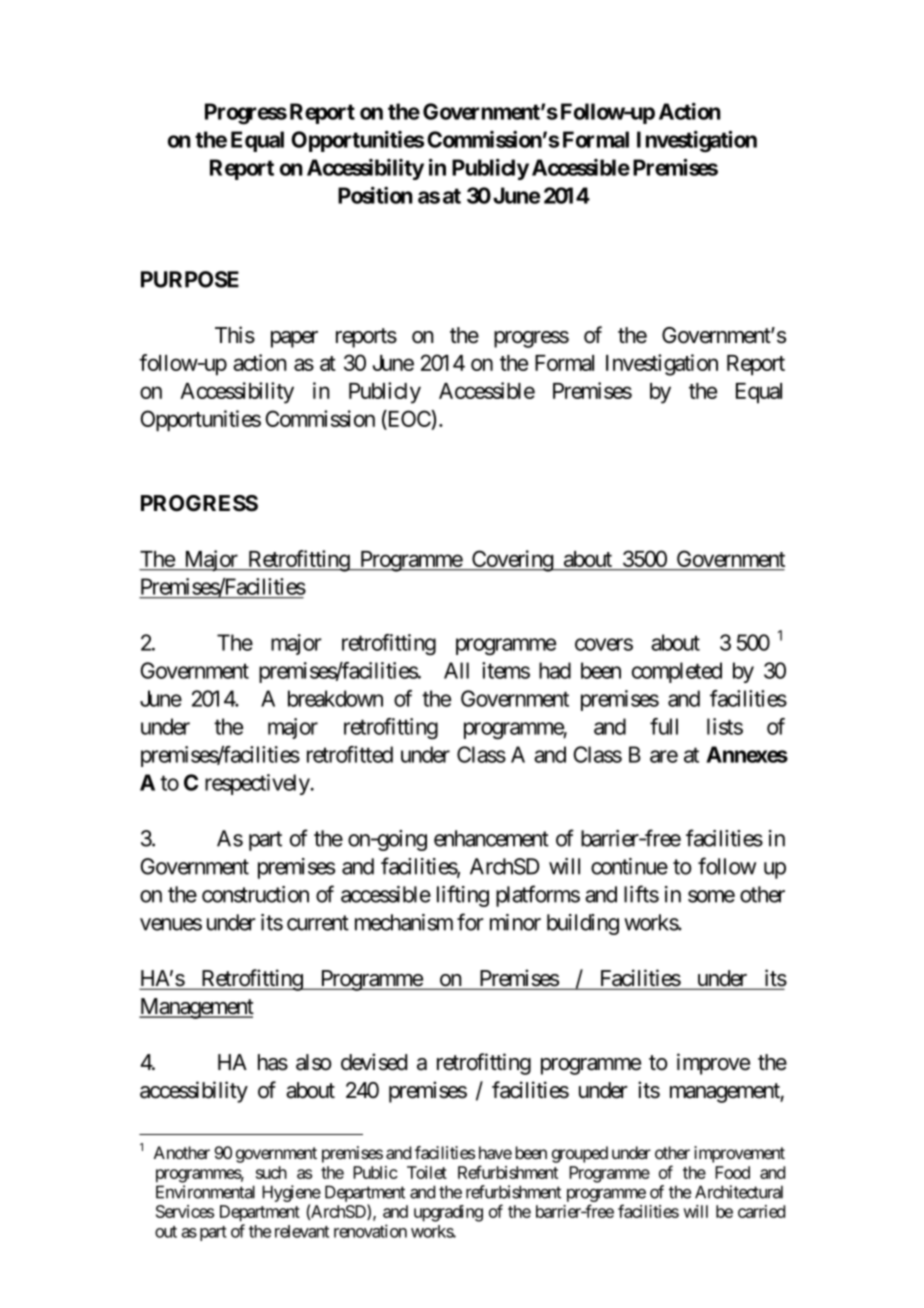 The height and width of the screenshot is (1308, 924). I want to click on upgrading, so click(448, 1213).
